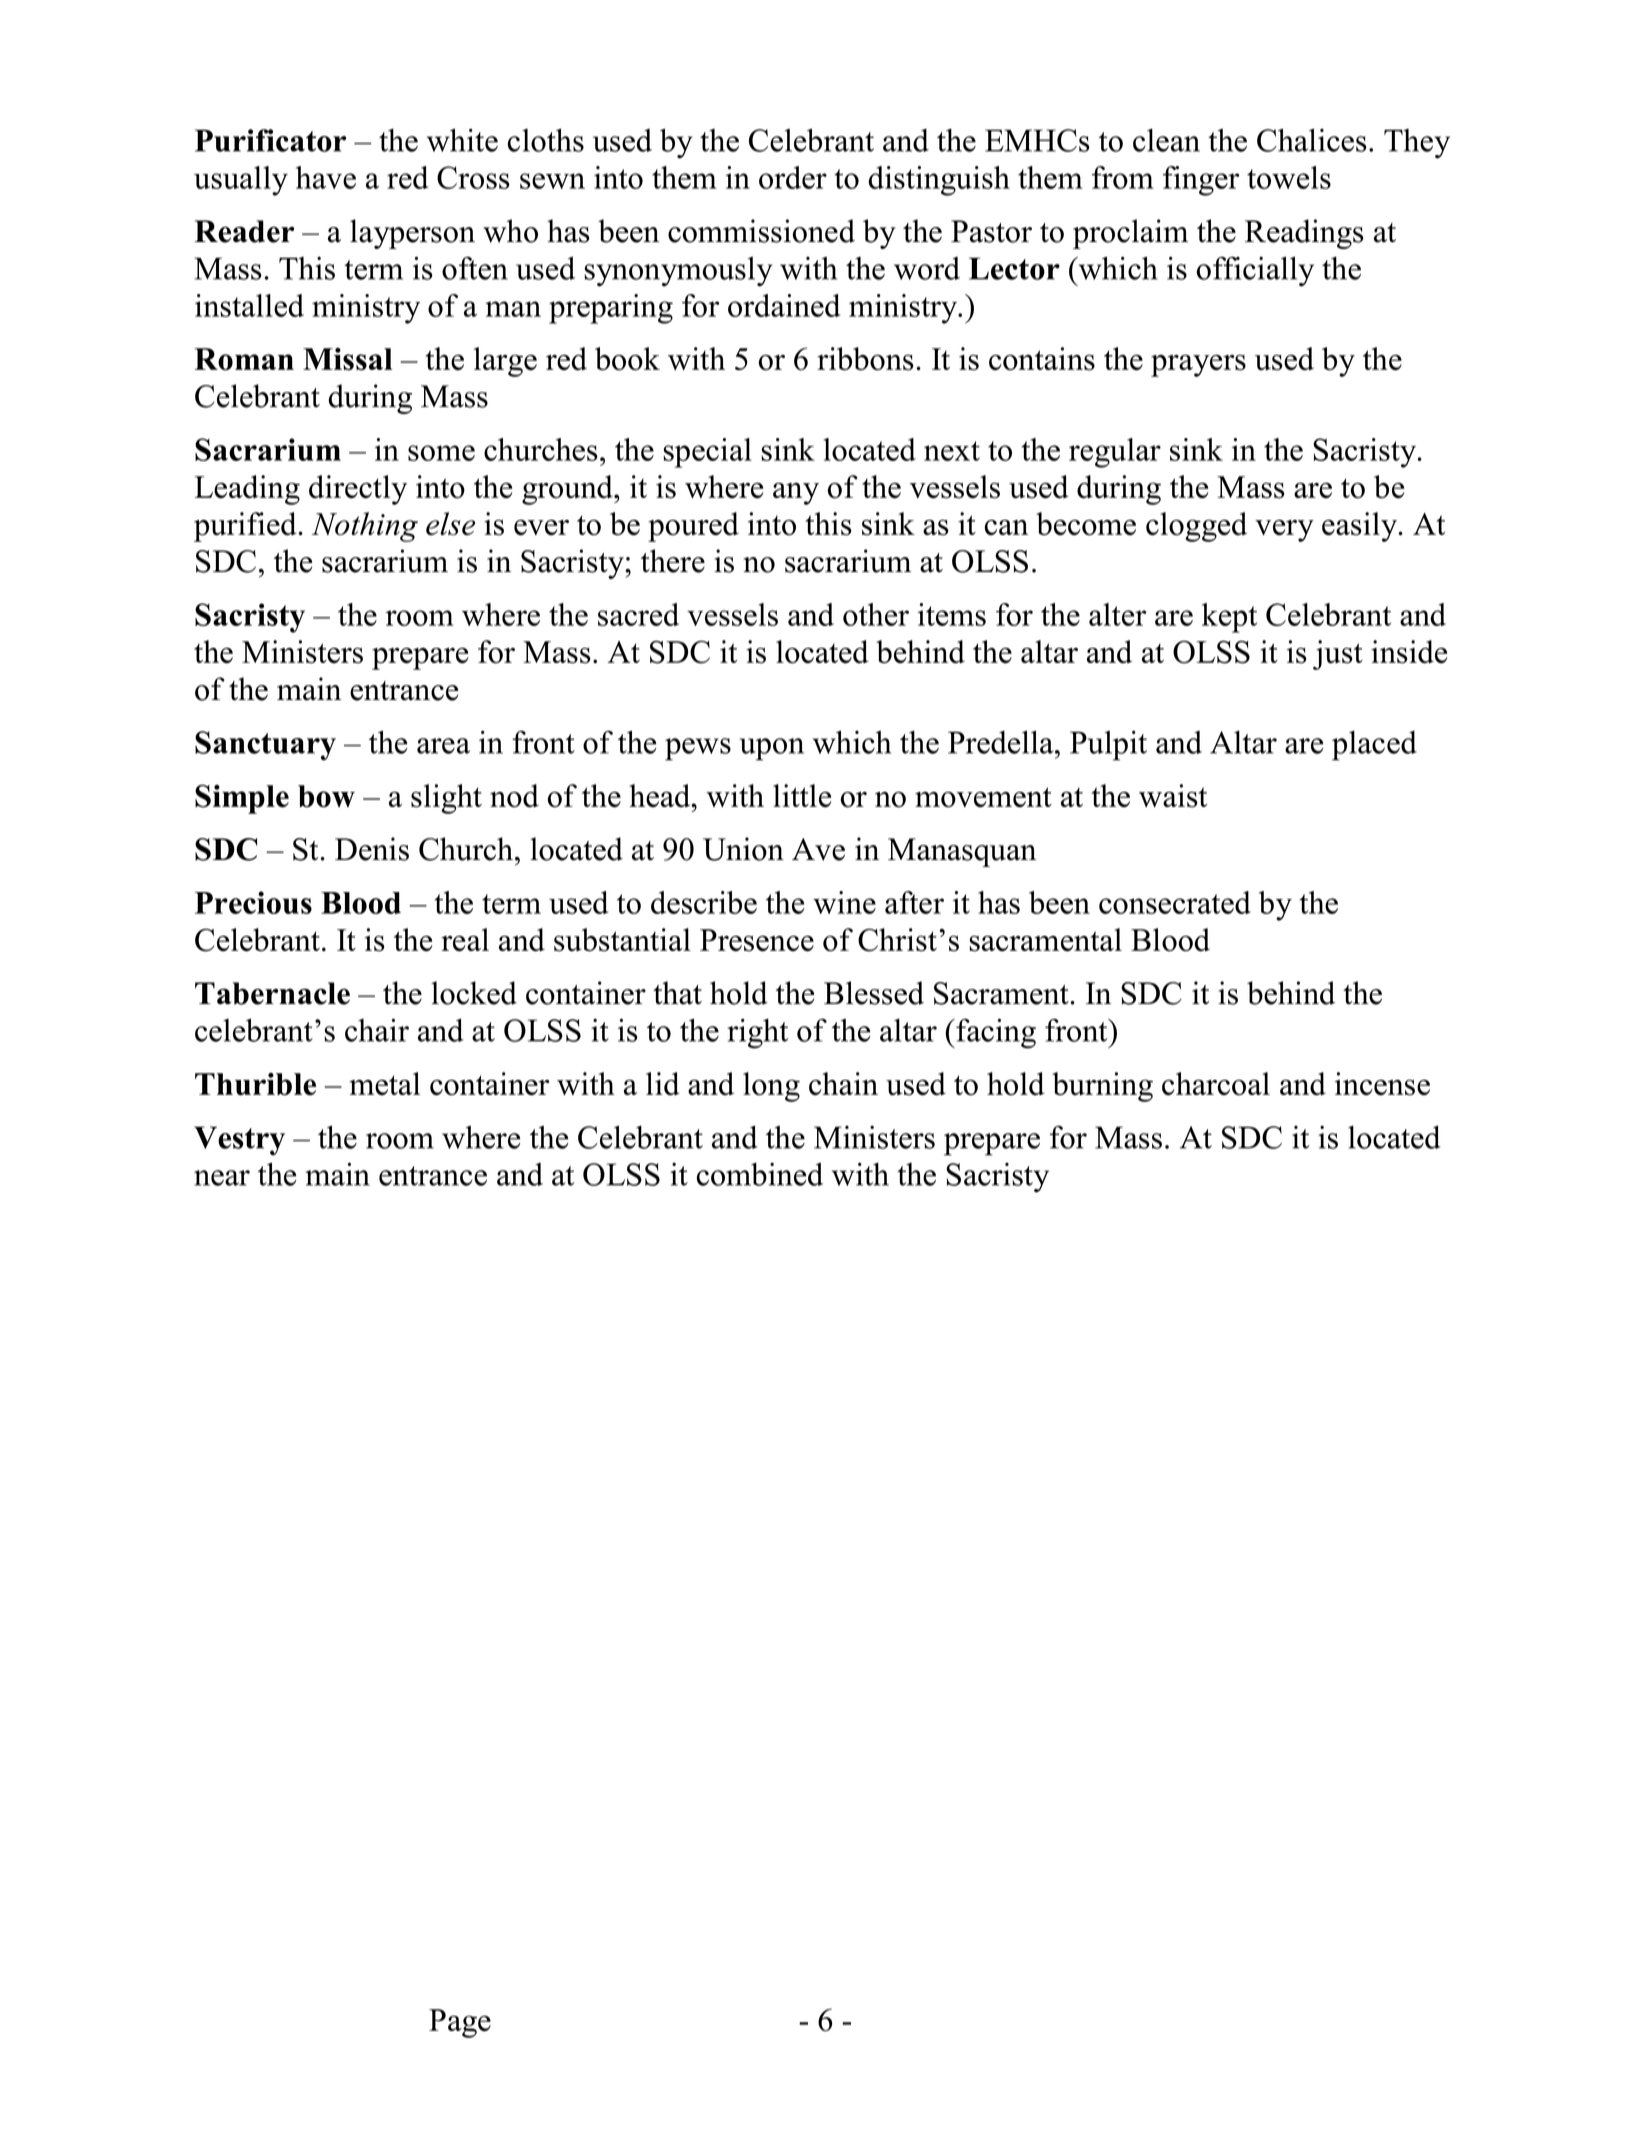 The height and width of the screenshot is (2136, 1651). What do you see at coordinates (326, 177) in the screenshot?
I see `have` at bounding box center [326, 177].
